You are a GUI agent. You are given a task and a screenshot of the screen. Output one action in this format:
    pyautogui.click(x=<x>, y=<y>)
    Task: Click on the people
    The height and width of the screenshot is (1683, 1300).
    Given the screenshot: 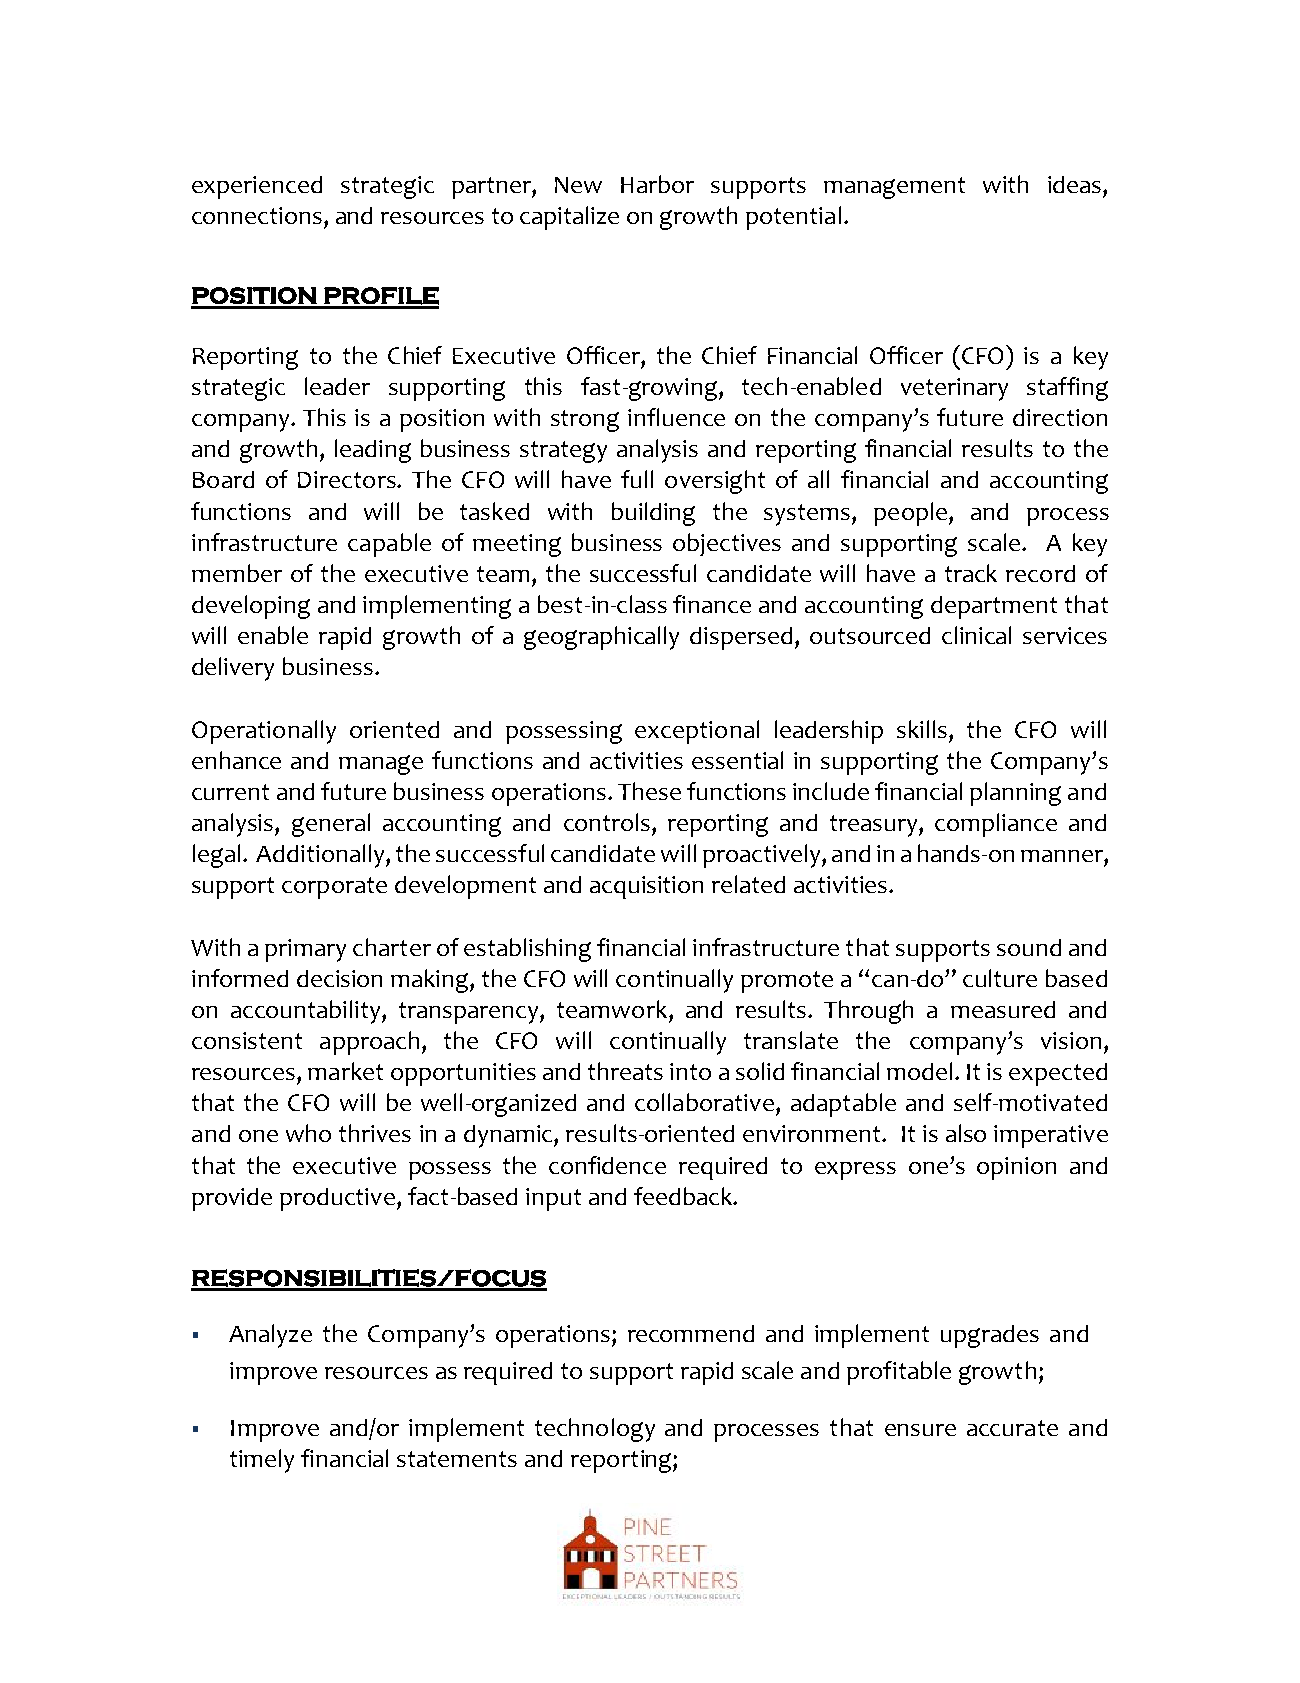 What is the action you would take?
    pyautogui.click(x=910, y=514)
